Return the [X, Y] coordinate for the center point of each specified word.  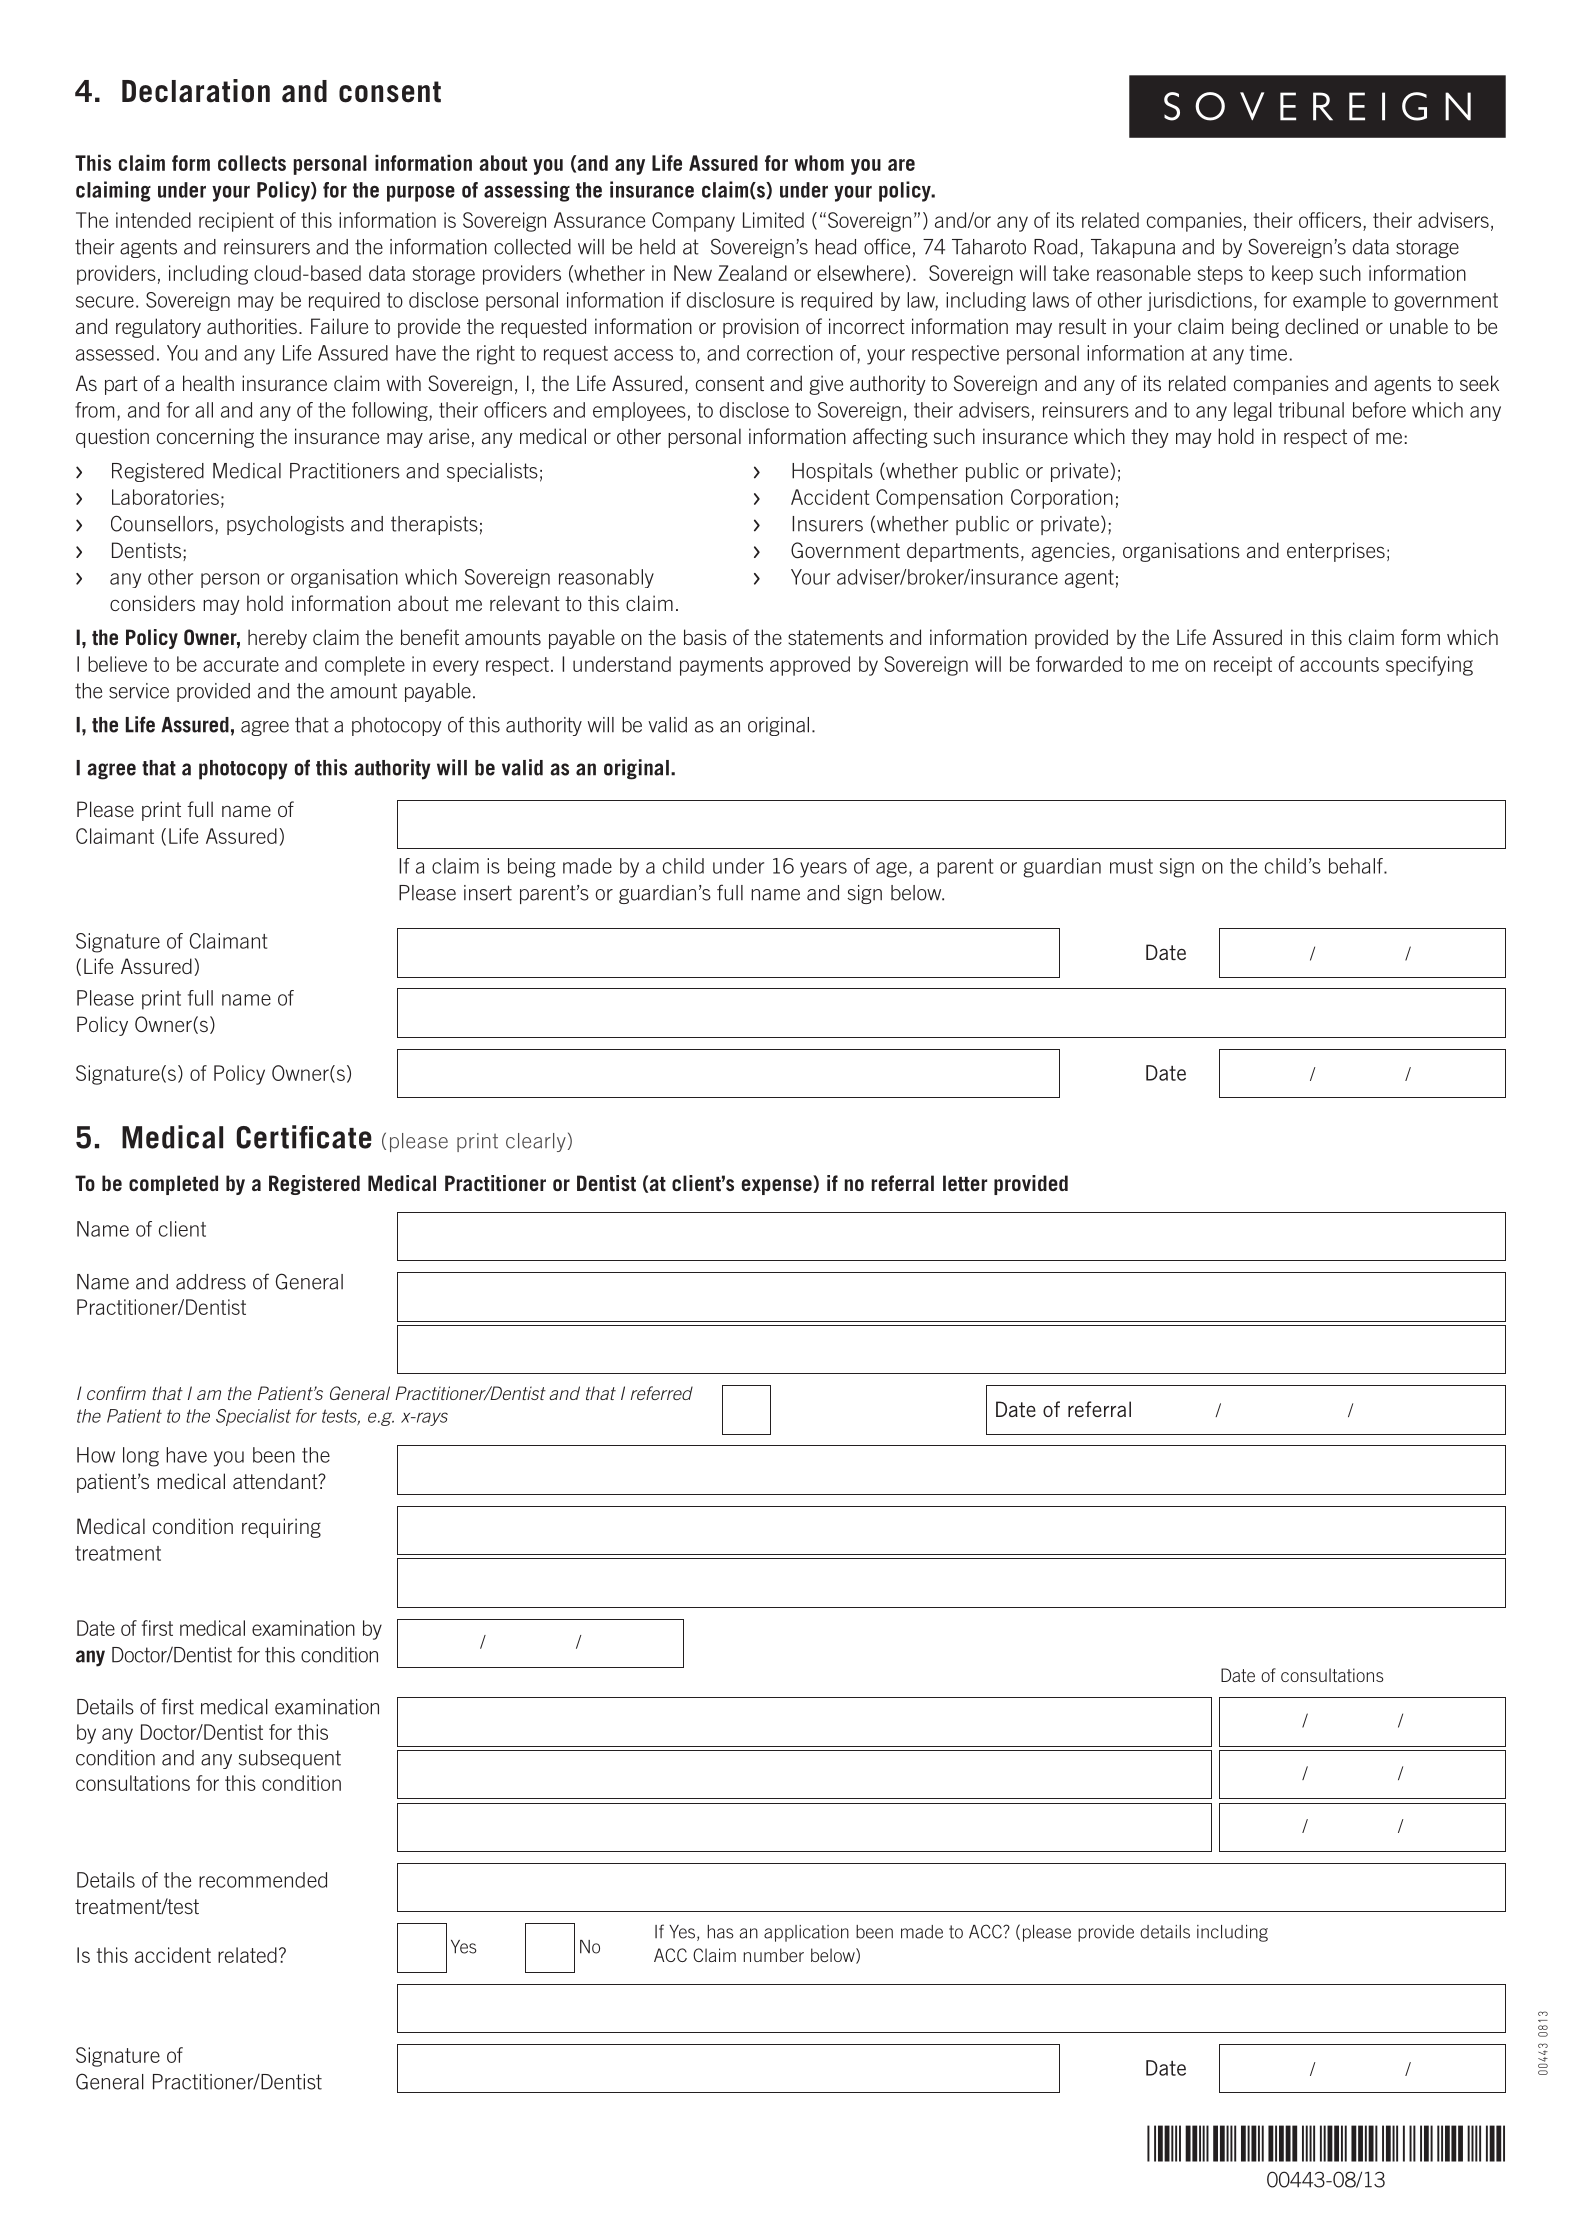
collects [252, 163]
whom [819, 163]
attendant [276, 1481]
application [806, 1933]
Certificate [304, 1137]
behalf [1357, 866]
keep [1292, 275]
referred [662, 1393]
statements [835, 637]
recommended [263, 1880]
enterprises [1336, 552]
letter [965, 1183]
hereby [277, 639]
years [823, 870]
